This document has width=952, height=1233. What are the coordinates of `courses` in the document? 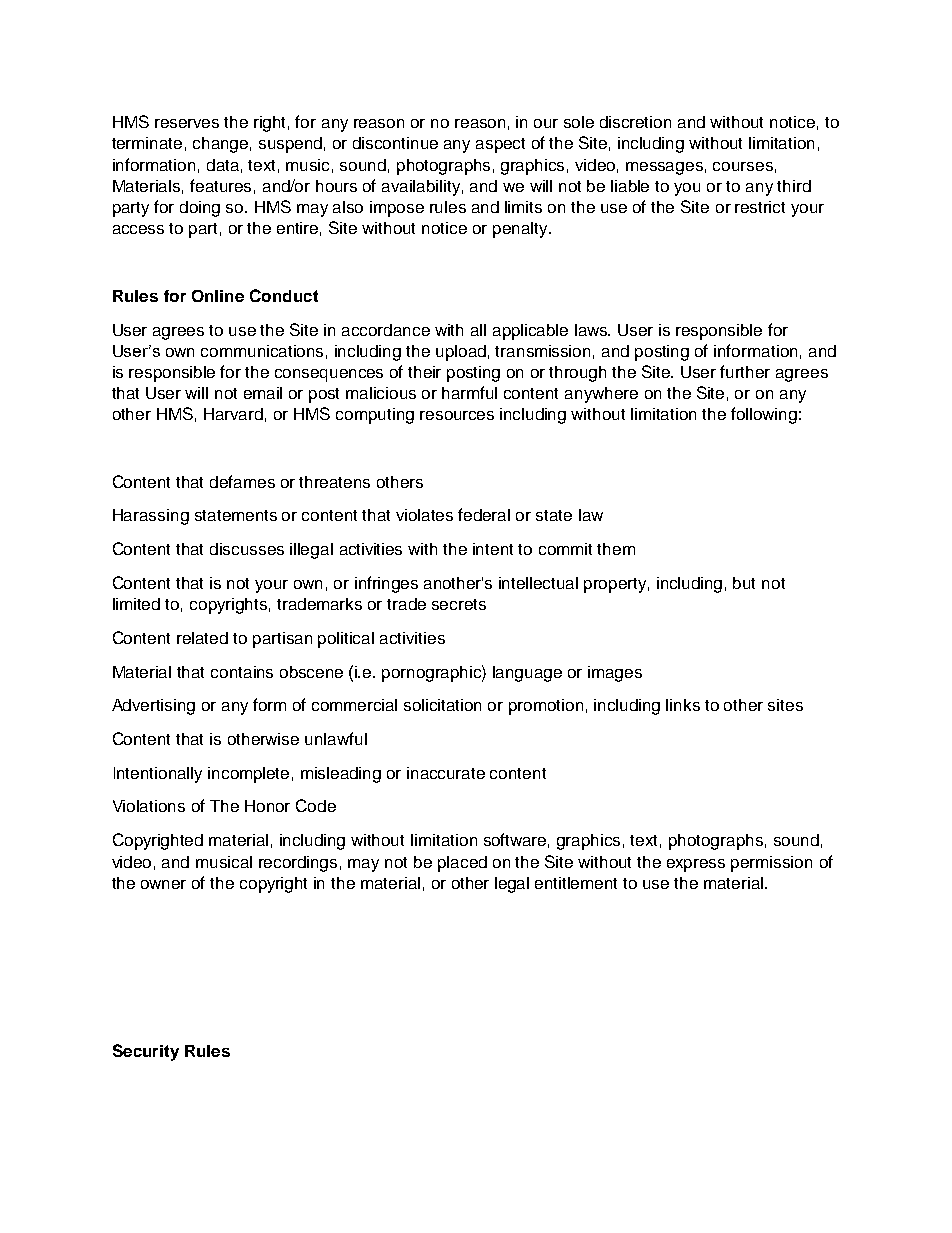 It's located at (743, 166).
